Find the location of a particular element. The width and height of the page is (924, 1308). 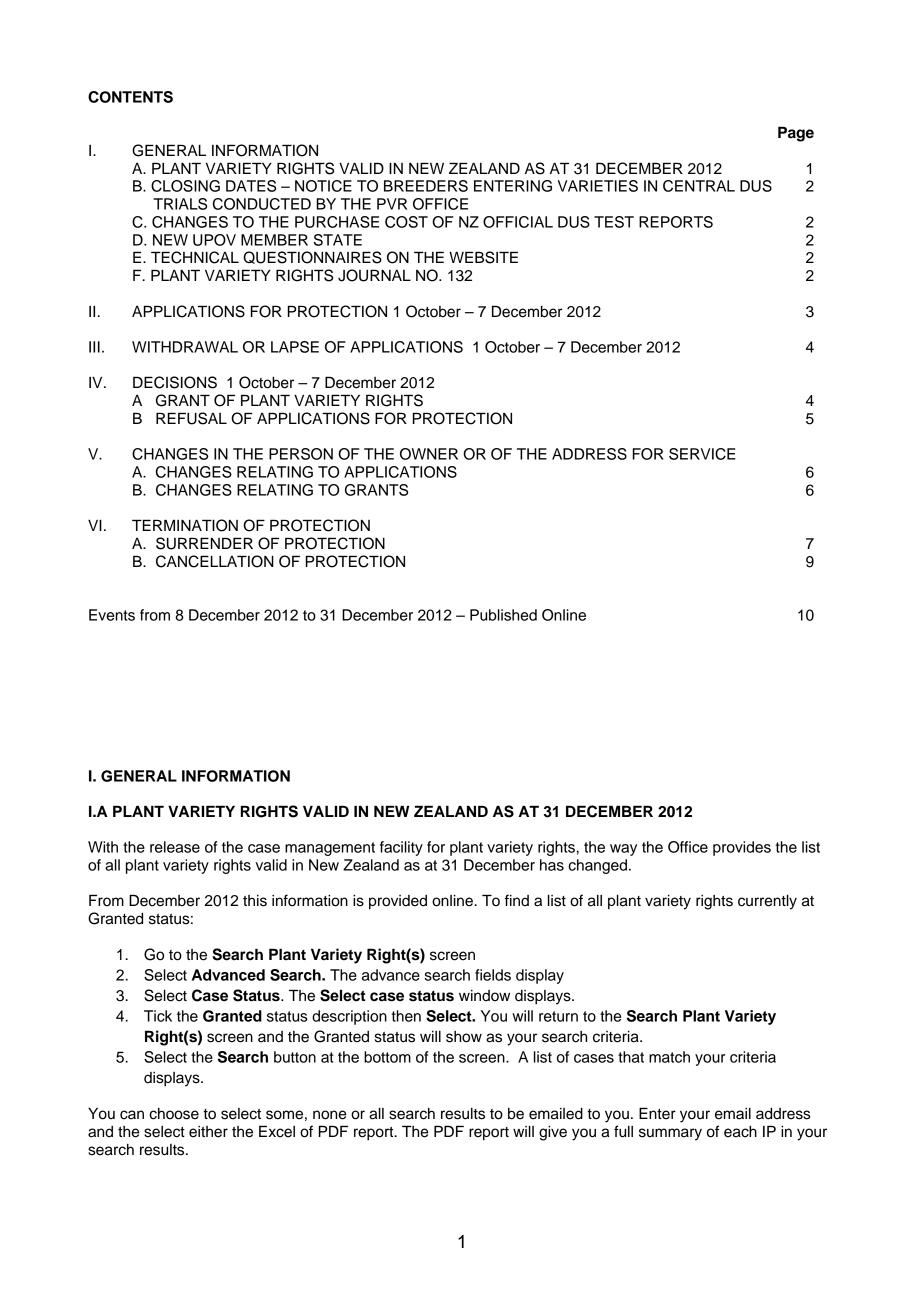

Events is located at coordinates (112, 615).
